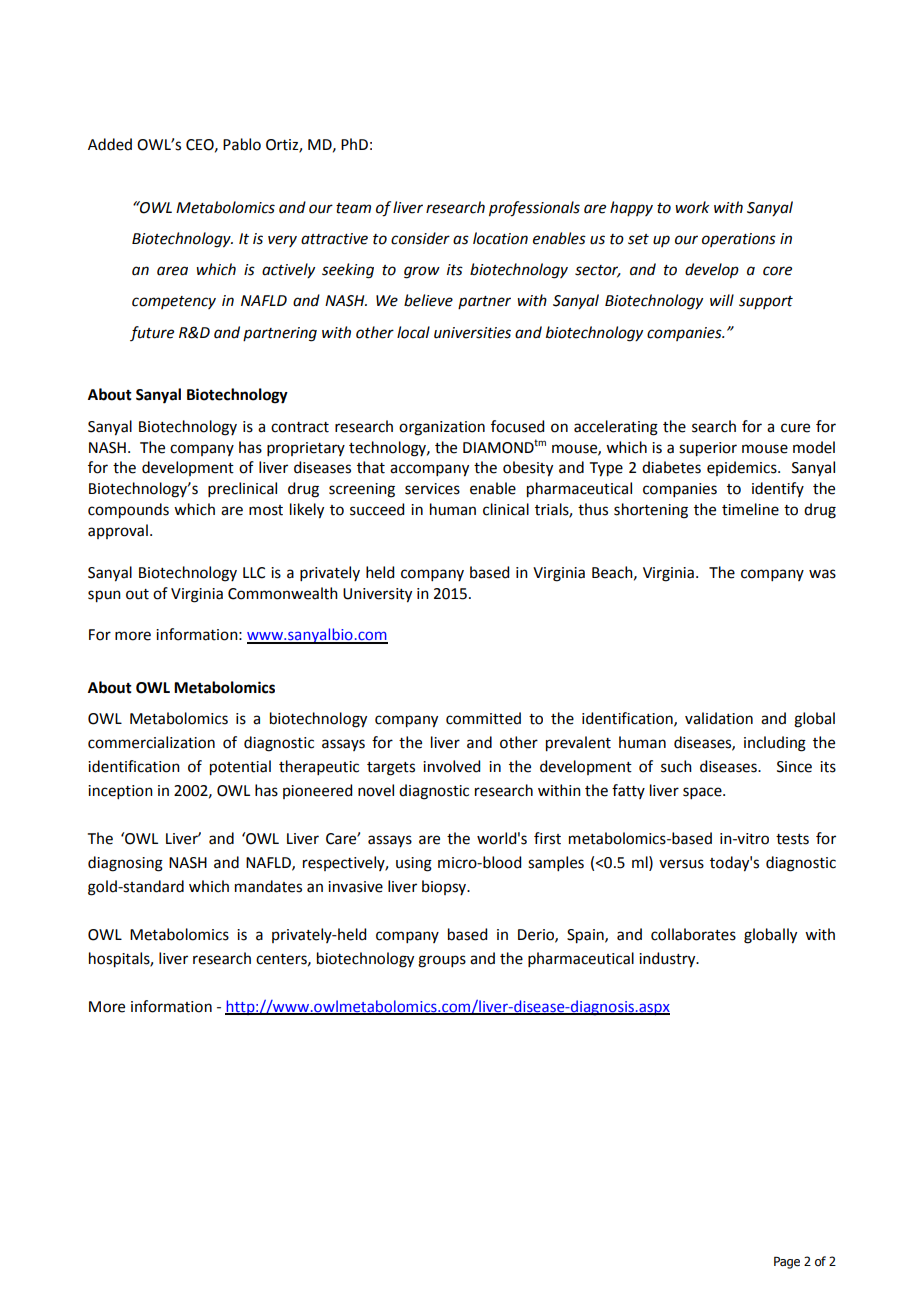 This image has height=1309, width=924. What do you see at coordinates (442, 961) in the image?
I see `groups` at bounding box center [442, 961].
